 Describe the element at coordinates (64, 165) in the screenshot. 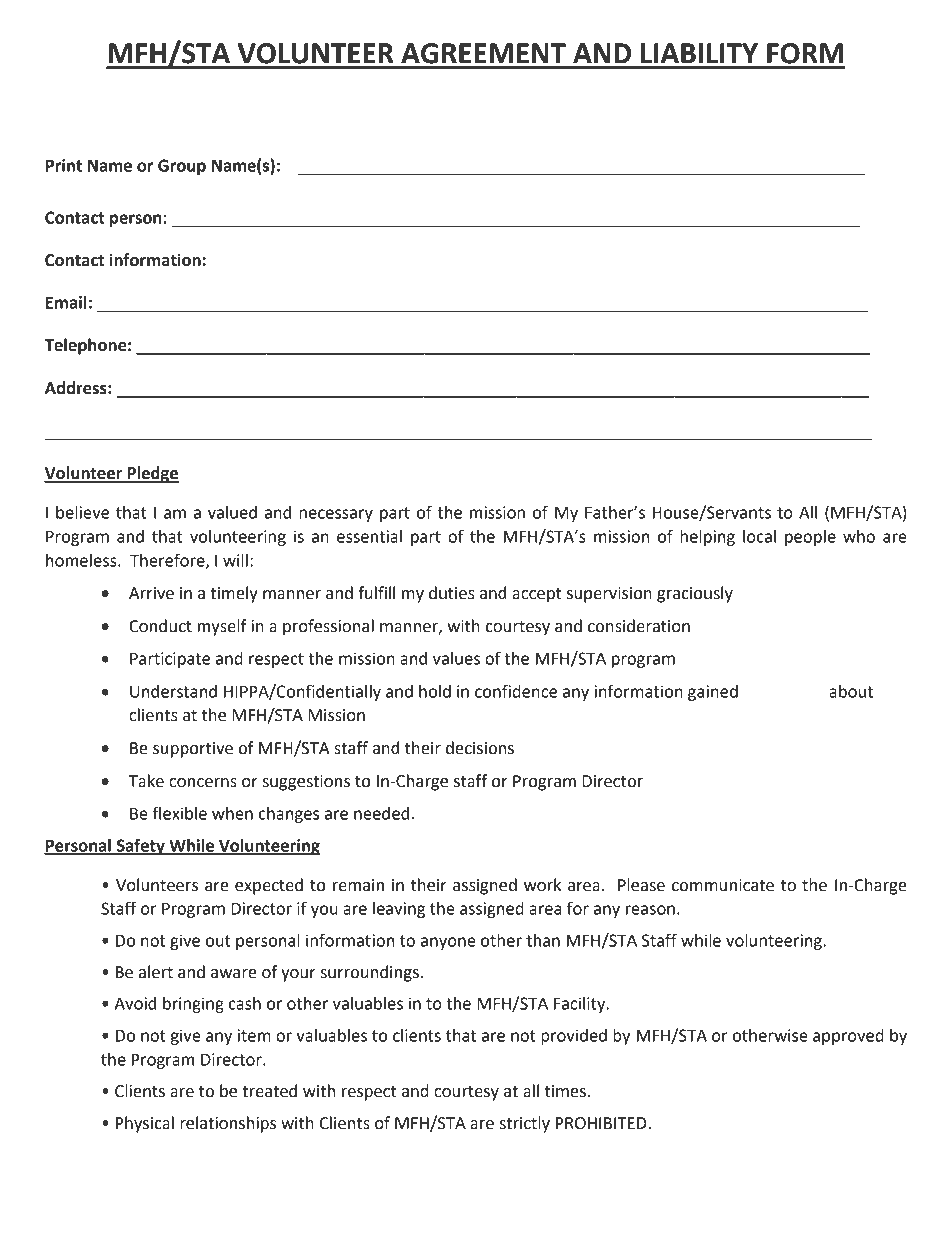

I see `Print` at that location.
